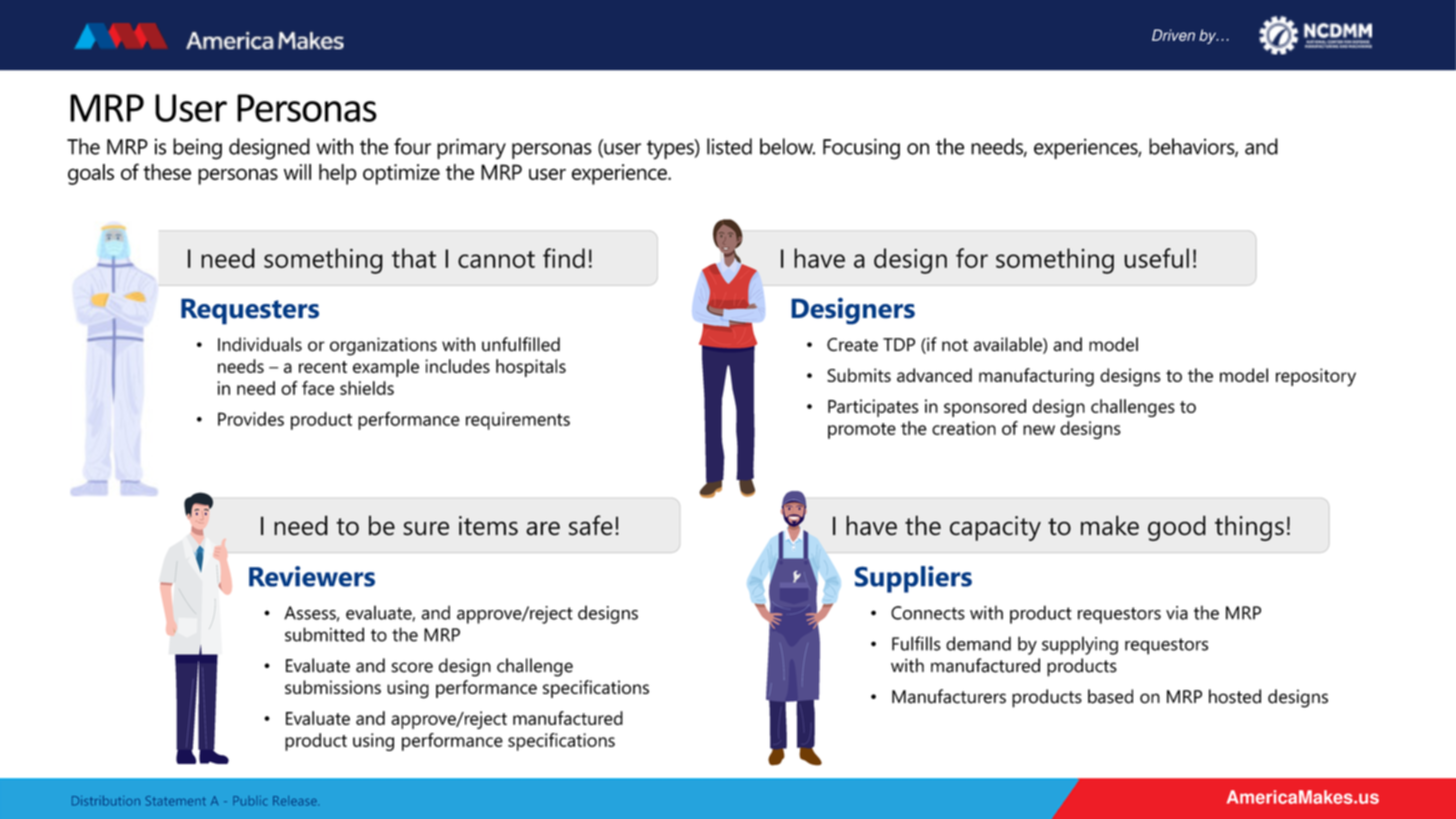 The width and height of the screenshot is (1456, 819). Describe the element at coordinates (260, 344) in the screenshot. I see `Individuals` at that location.
